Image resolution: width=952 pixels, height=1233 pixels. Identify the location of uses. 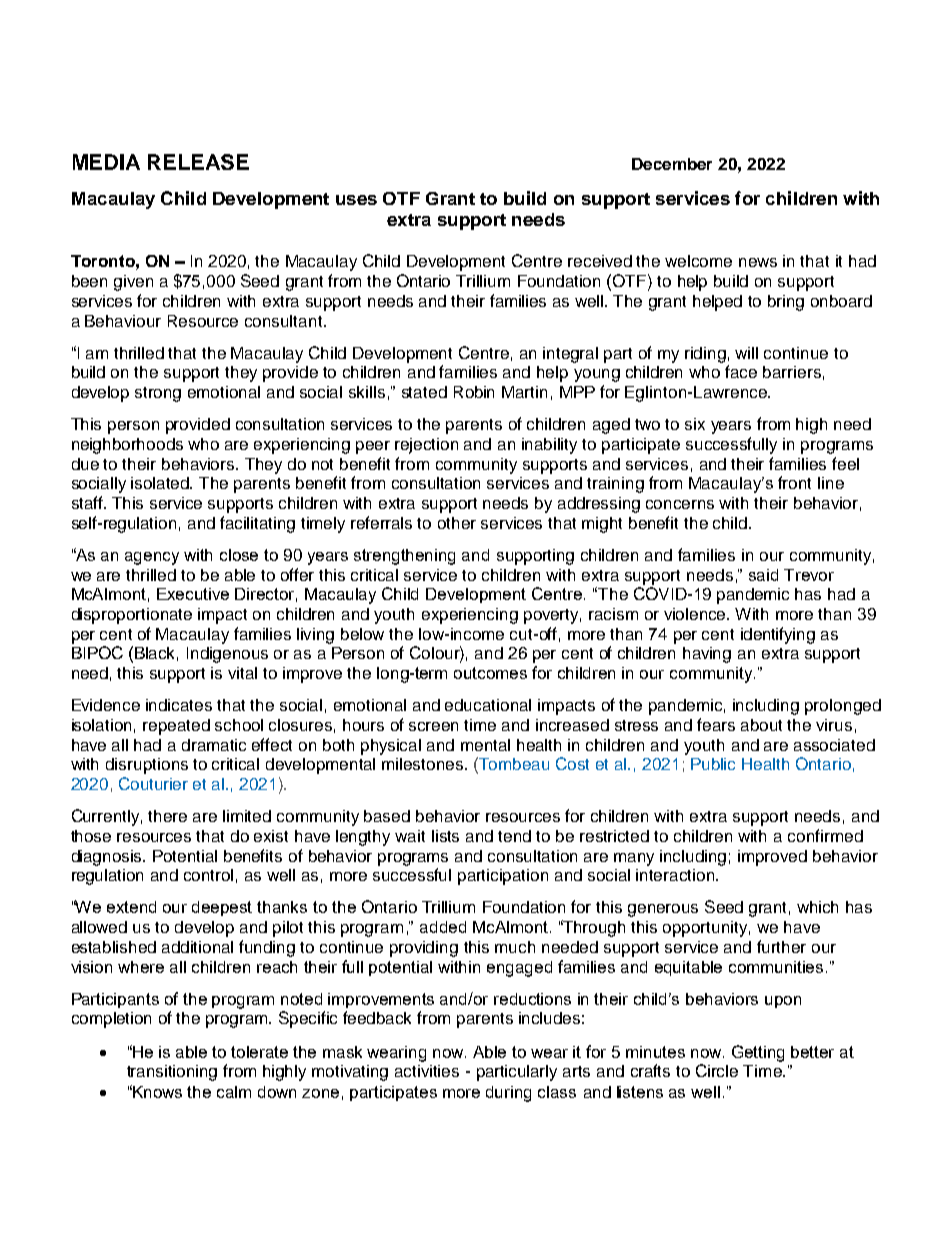
(356, 200).
